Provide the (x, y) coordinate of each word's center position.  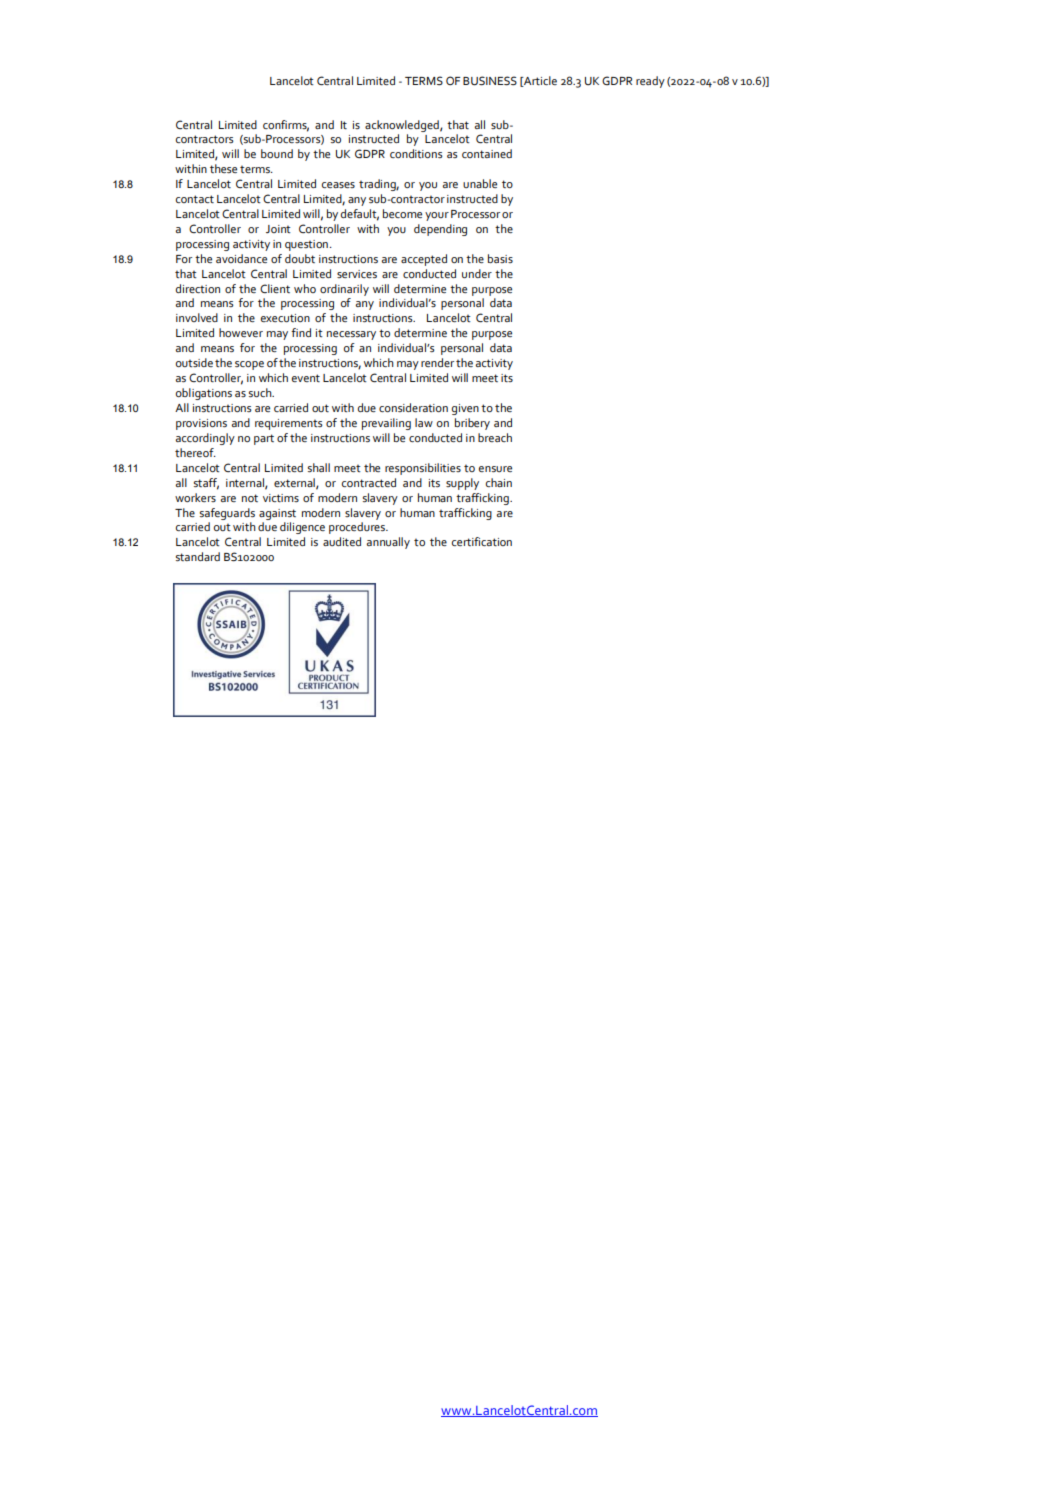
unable (480, 183)
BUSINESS (490, 81)
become (402, 213)
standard (198, 556)
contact (195, 199)
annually (388, 543)
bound (277, 153)
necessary (351, 335)
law (424, 422)
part (264, 439)
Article (539, 81)
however (241, 332)
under (477, 273)
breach (495, 437)
